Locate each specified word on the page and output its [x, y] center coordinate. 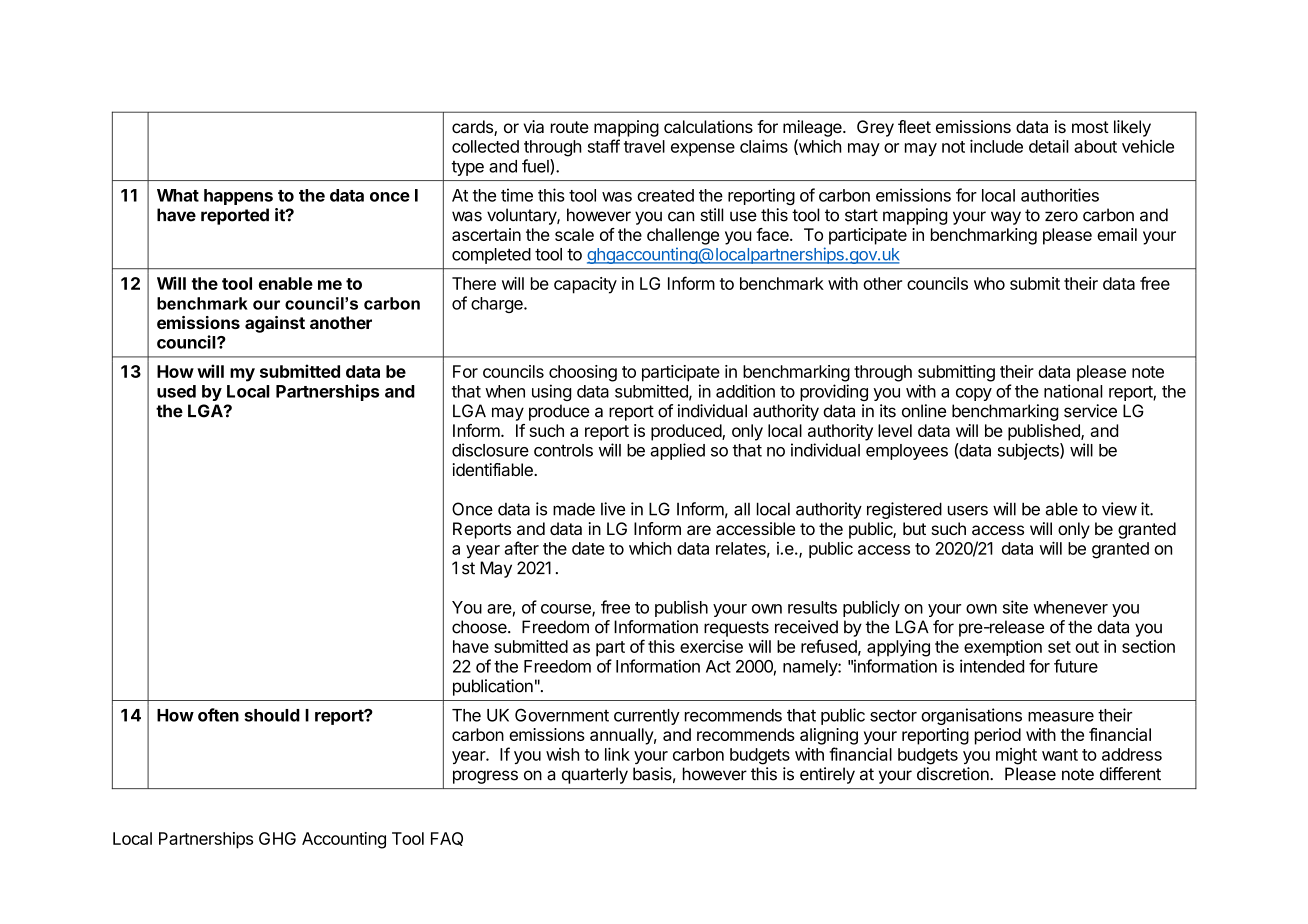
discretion [954, 774]
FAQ [447, 839]
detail [1049, 146]
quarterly [595, 775]
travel [644, 146]
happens [238, 197]
